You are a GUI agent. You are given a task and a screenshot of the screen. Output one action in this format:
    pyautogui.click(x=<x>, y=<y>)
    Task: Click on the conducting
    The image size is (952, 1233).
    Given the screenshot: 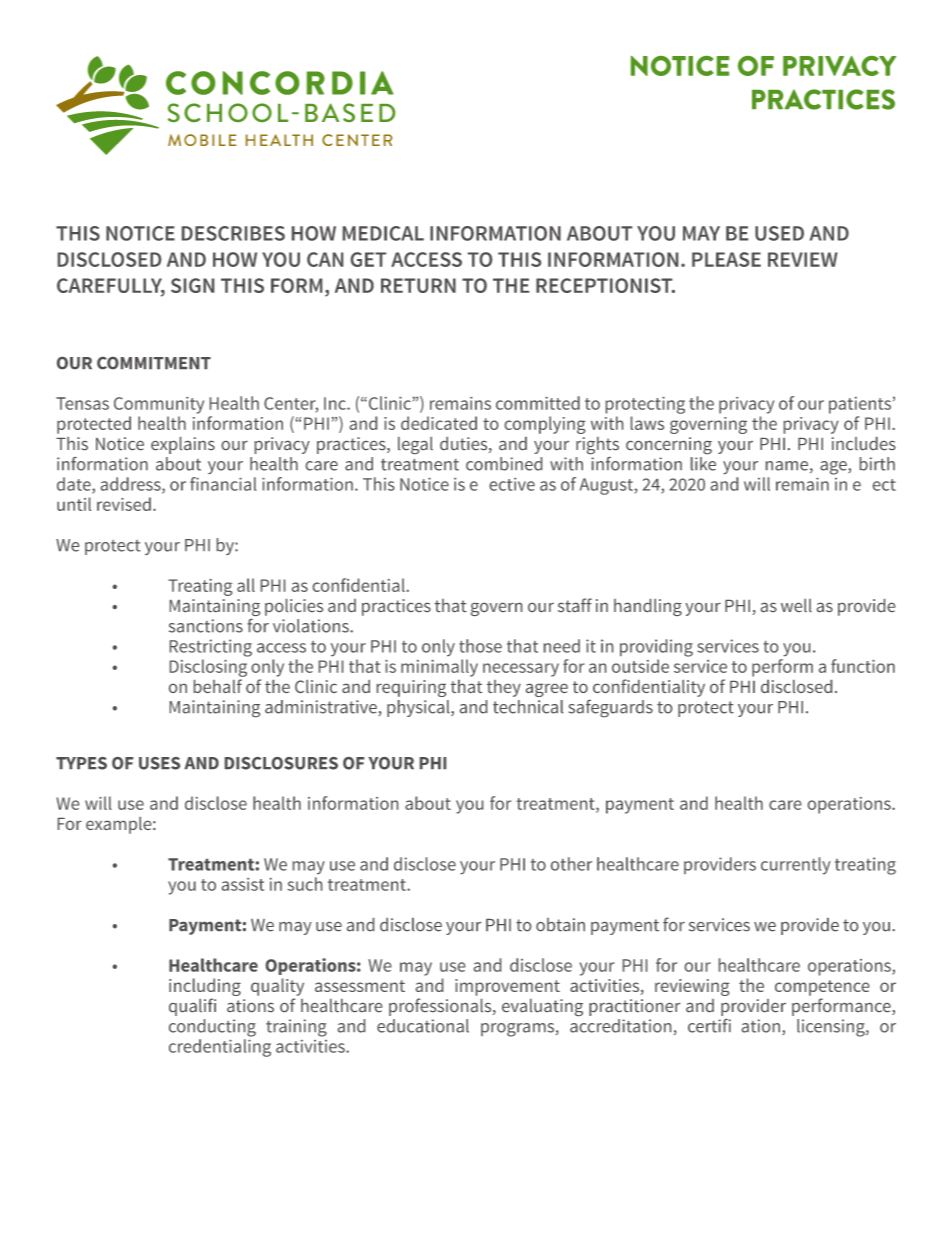 What is the action you would take?
    pyautogui.click(x=212, y=1028)
